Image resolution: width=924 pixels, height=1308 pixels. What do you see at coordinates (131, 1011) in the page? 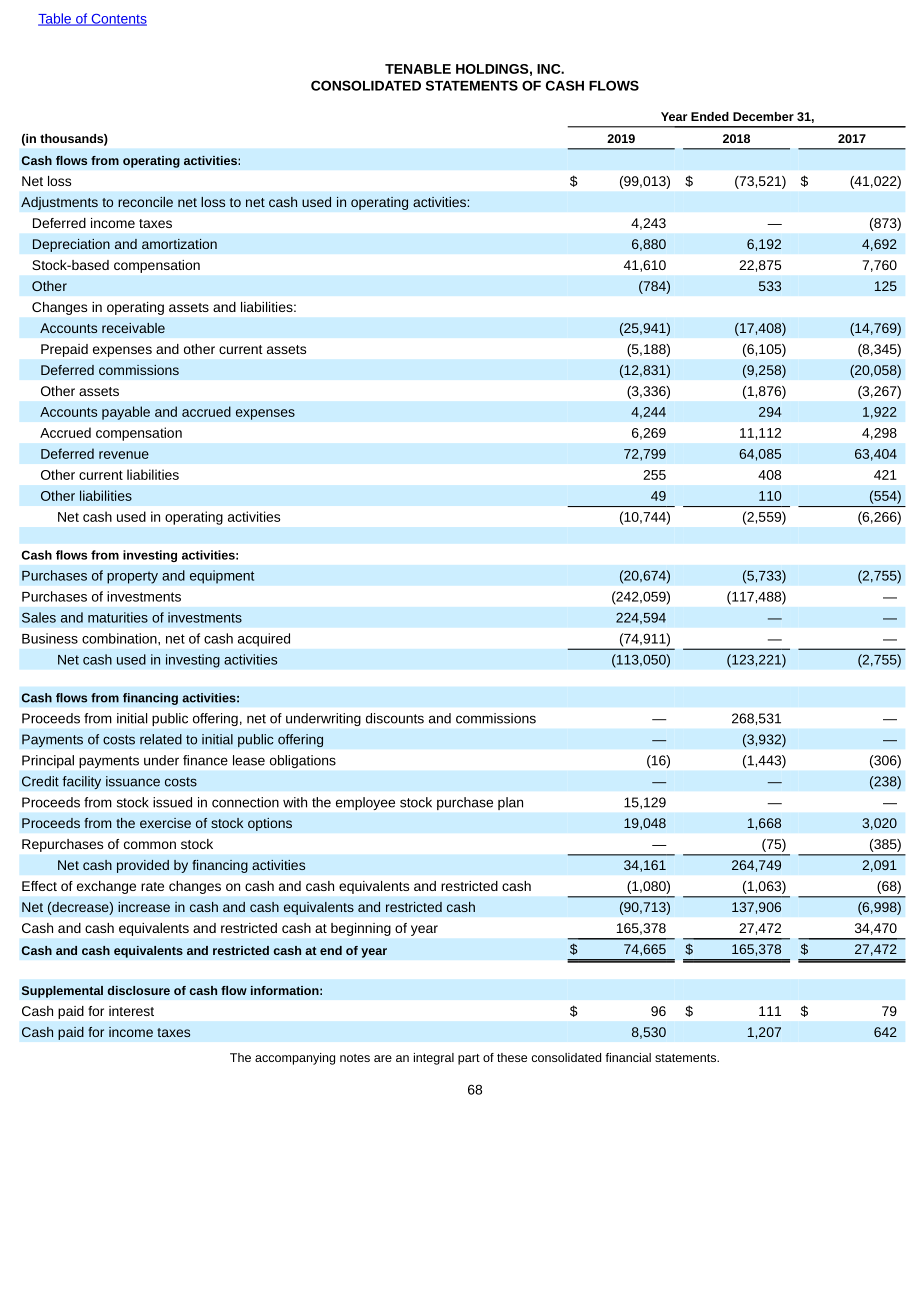
I see `interest` at bounding box center [131, 1011].
